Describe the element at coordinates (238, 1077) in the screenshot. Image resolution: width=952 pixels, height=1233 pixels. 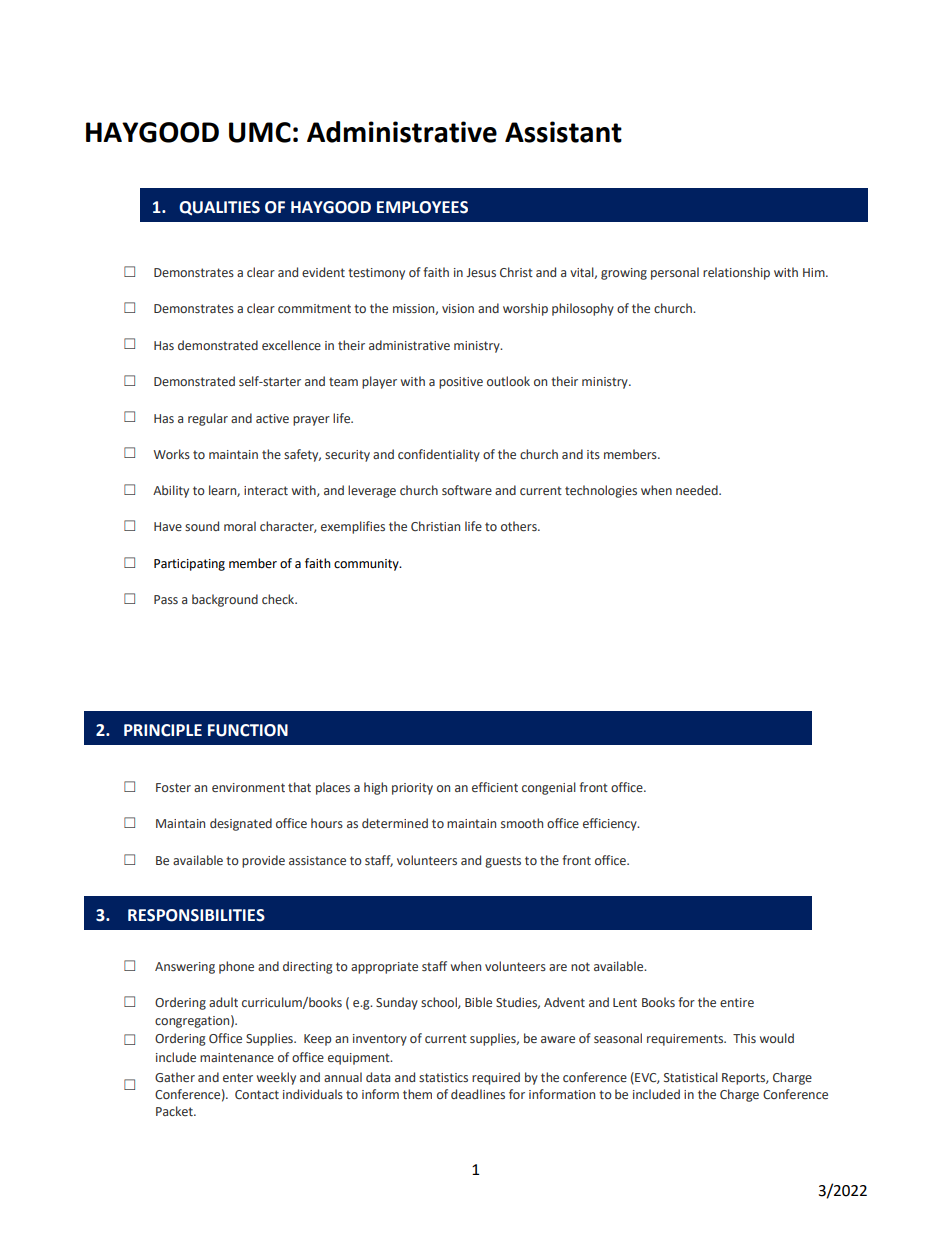
I see `enter` at that location.
